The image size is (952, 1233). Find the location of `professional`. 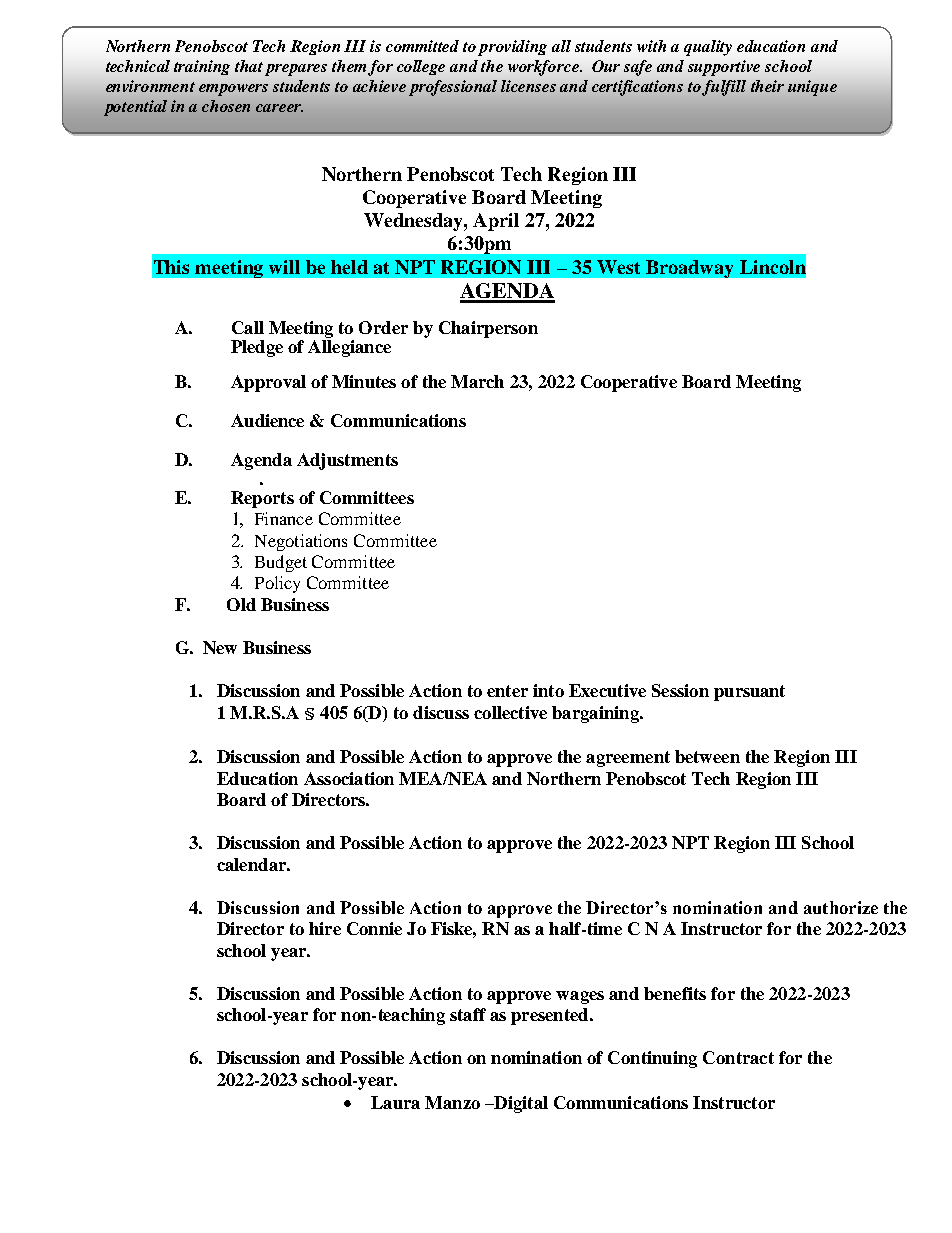

professional is located at coordinates (453, 88).
